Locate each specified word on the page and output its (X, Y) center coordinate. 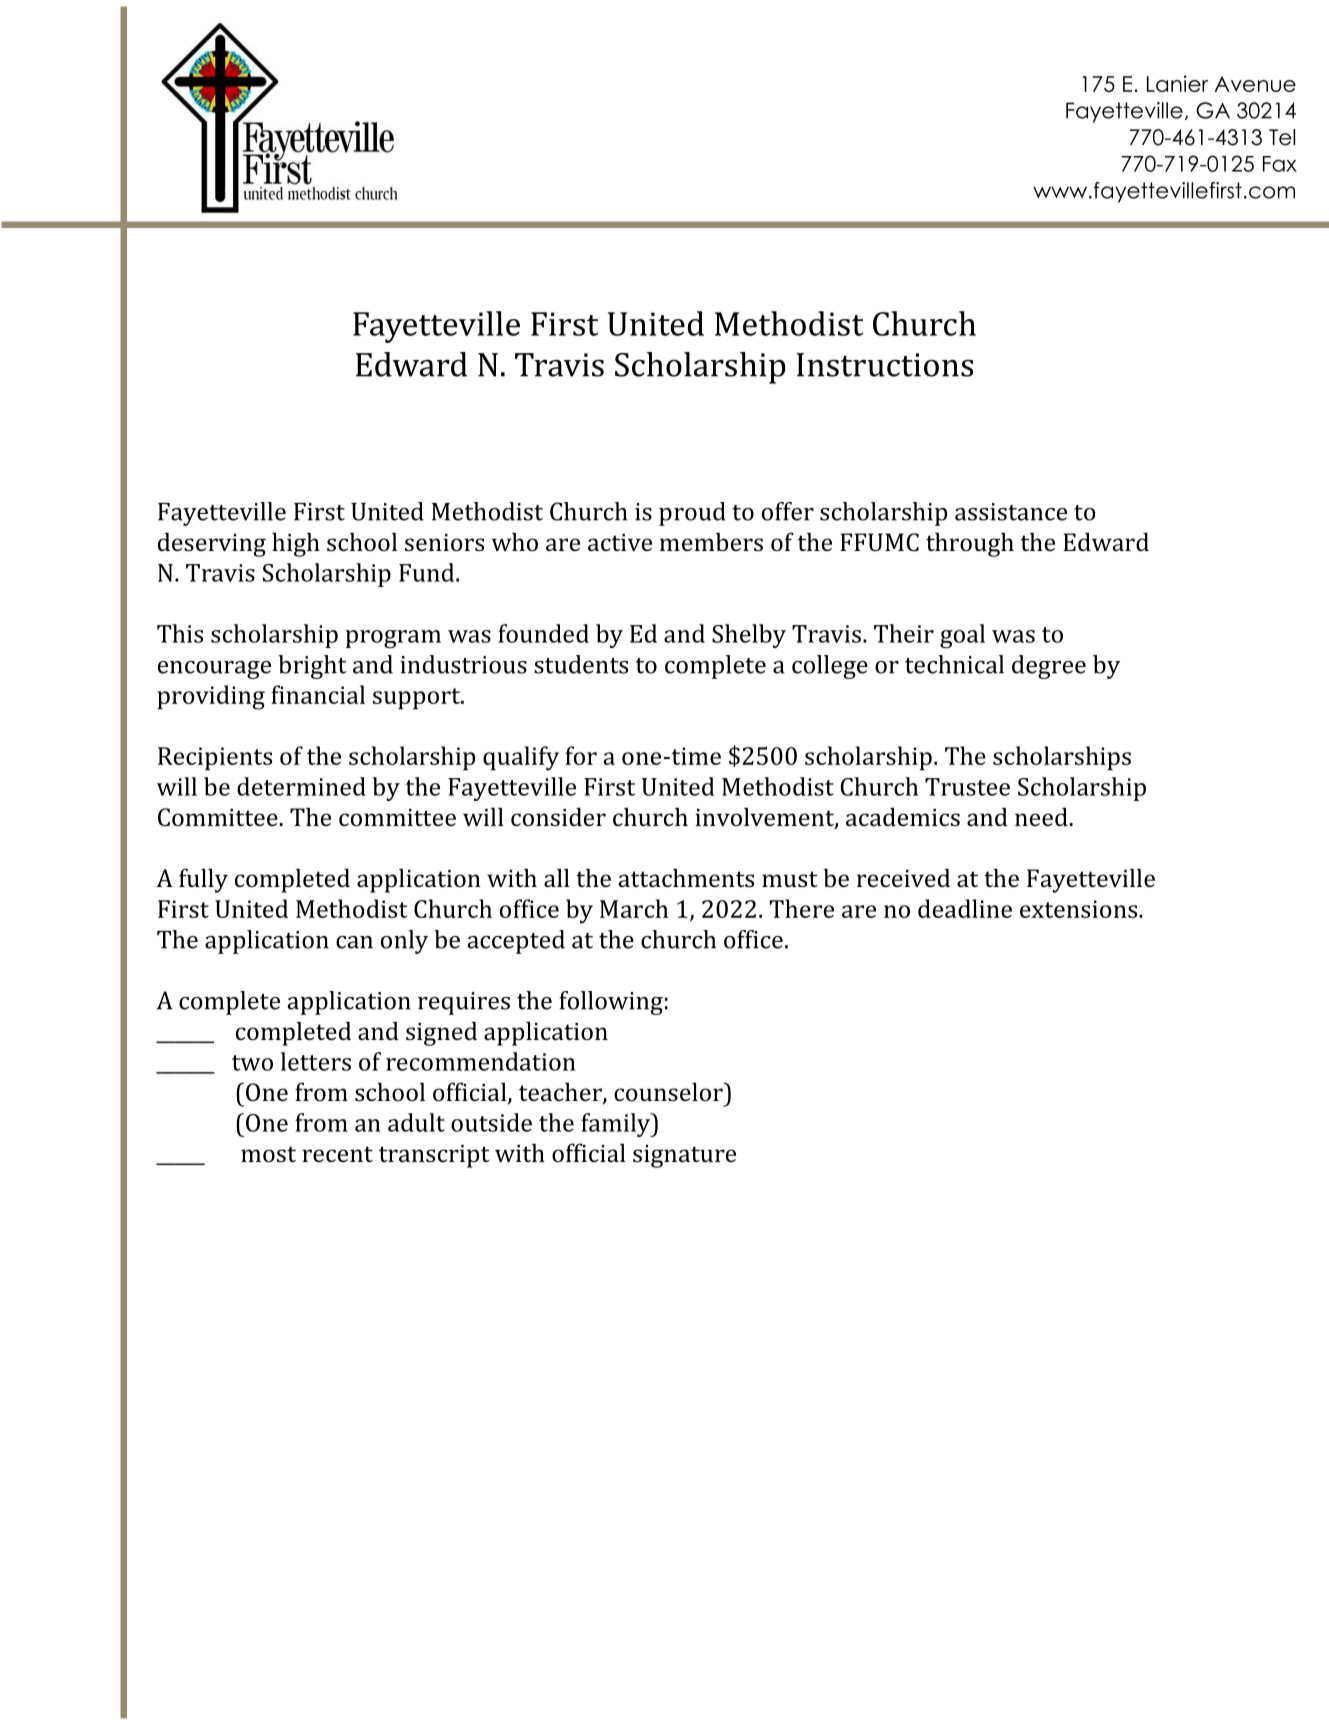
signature (684, 1156)
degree (1049, 667)
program (393, 639)
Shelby (749, 636)
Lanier (1177, 83)
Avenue (1255, 84)
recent (337, 1154)
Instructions (885, 365)
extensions (1080, 909)
